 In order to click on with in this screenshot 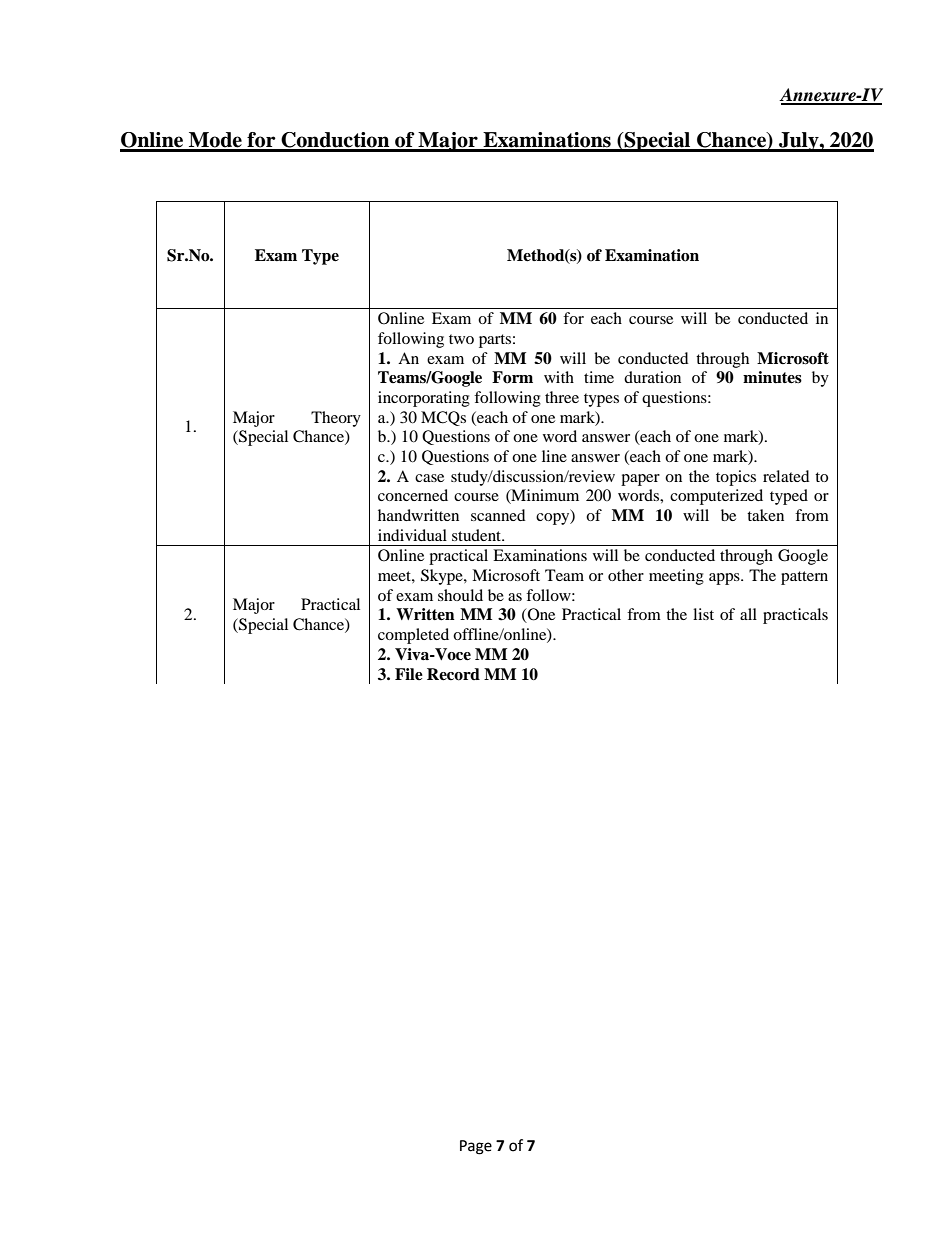, I will do `click(559, 377)`.
